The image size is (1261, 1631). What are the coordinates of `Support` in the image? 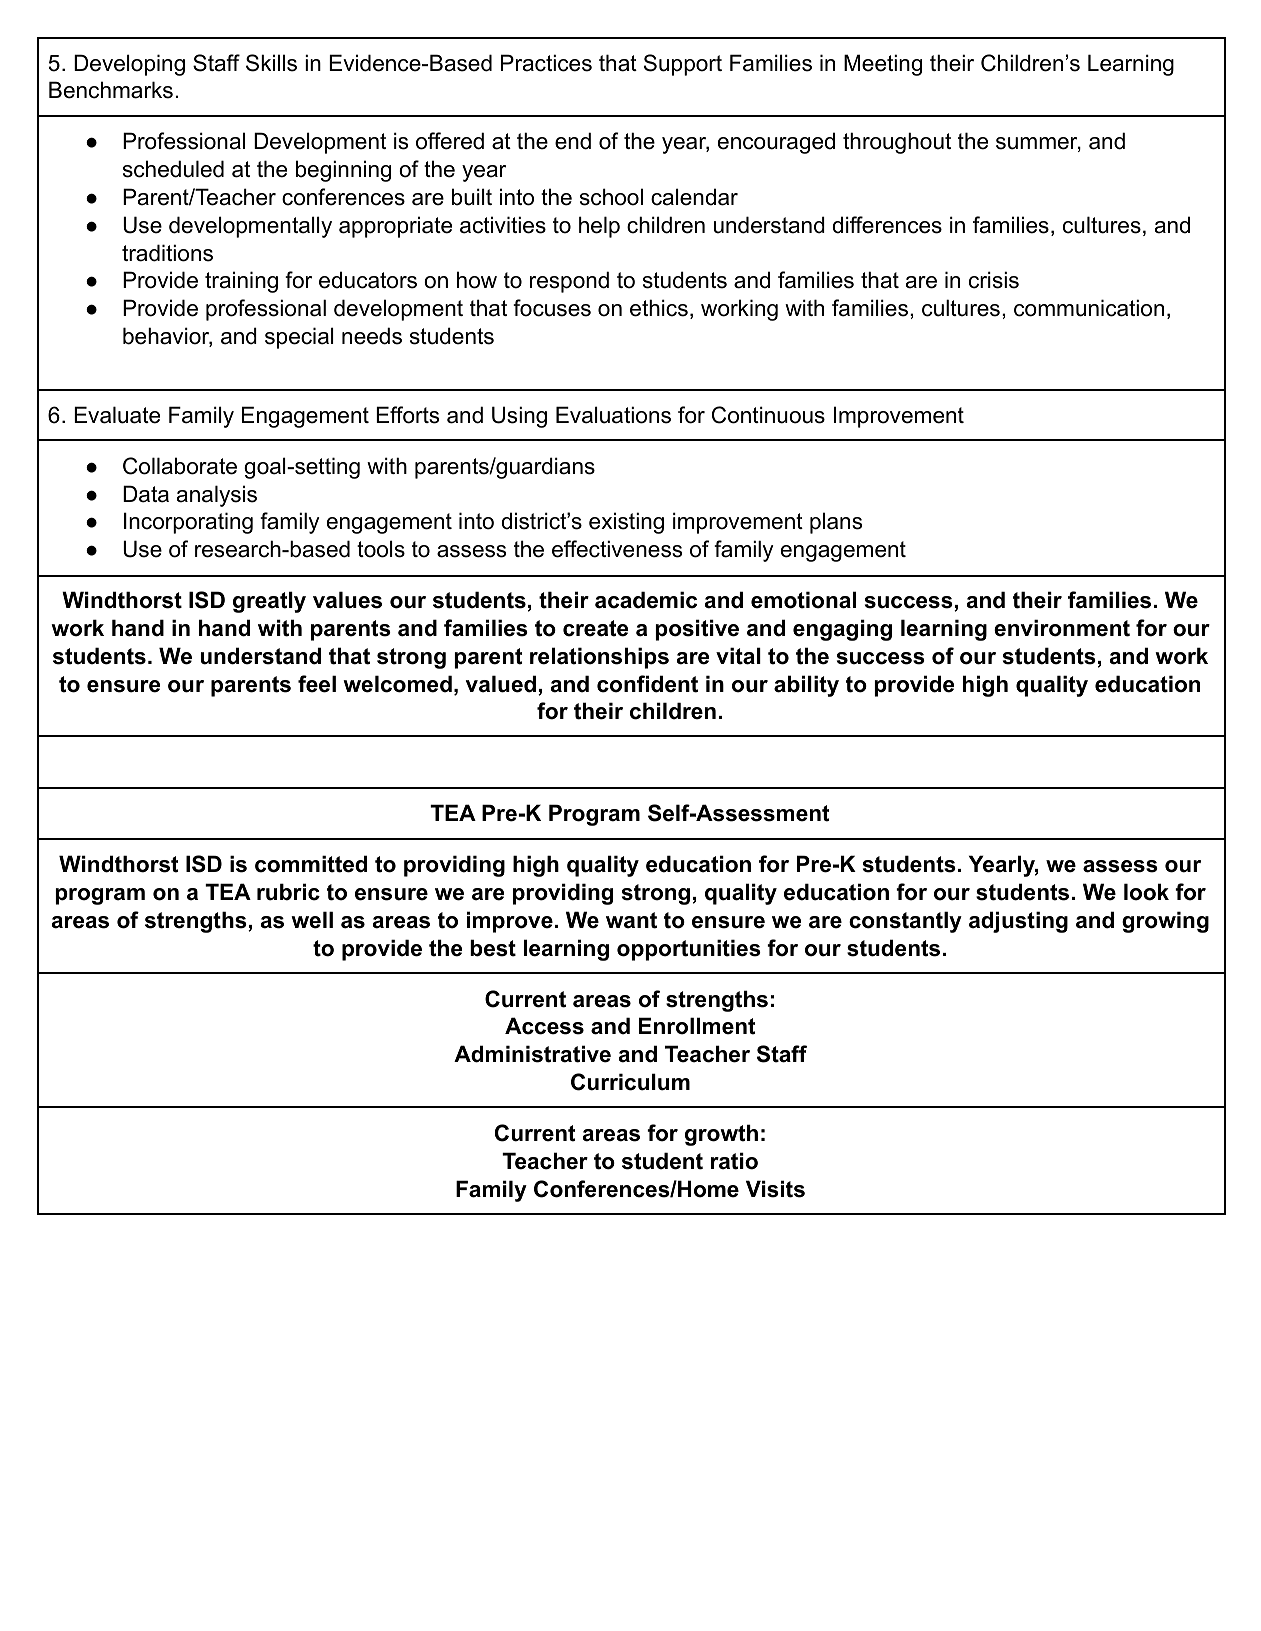 It's located at (683, 65).
